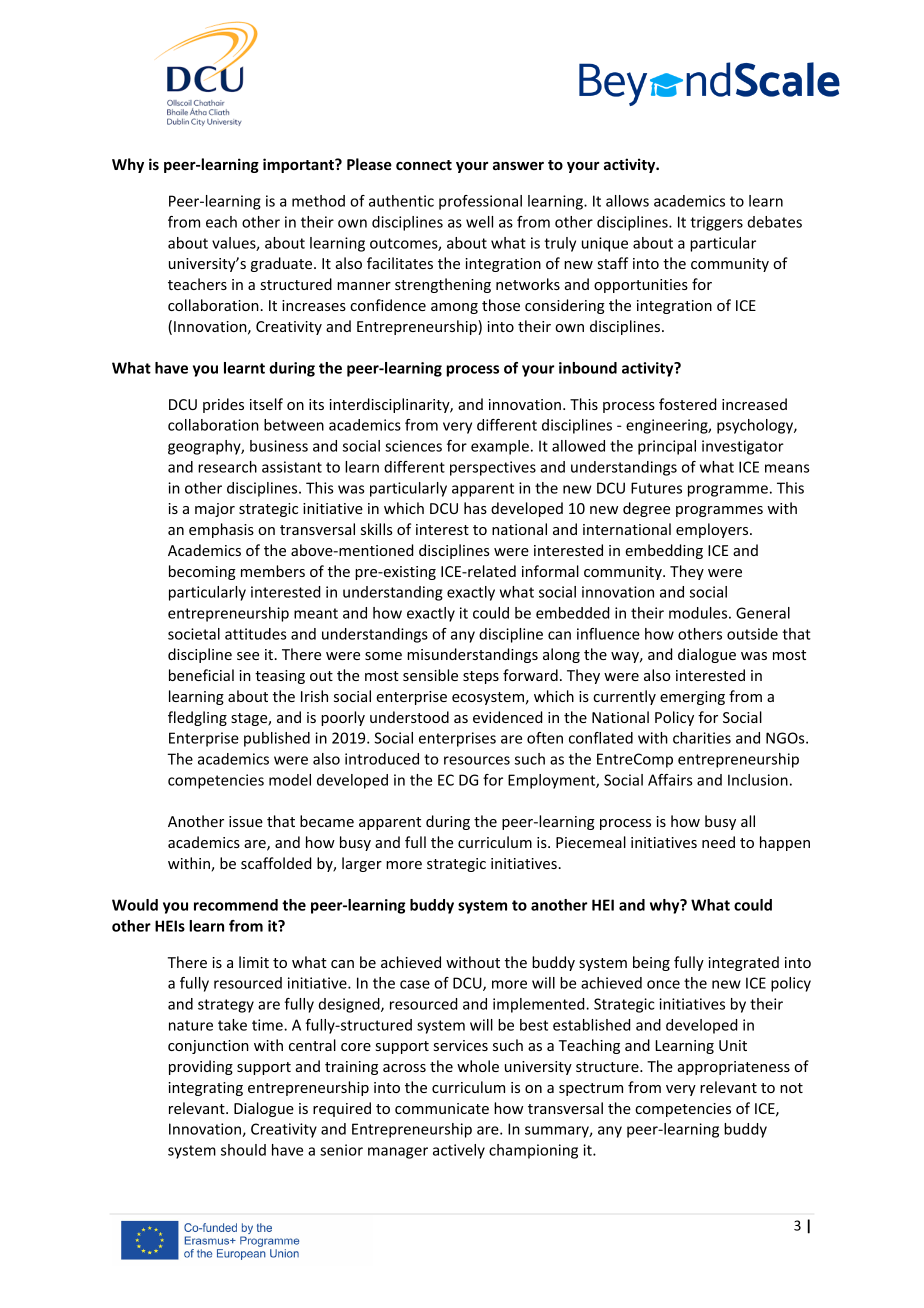 The height and width of the image is (1308, 924). What do you see at coordinates (481, 677) in the image?
I see `steps` at bounding box center [481, 677].
